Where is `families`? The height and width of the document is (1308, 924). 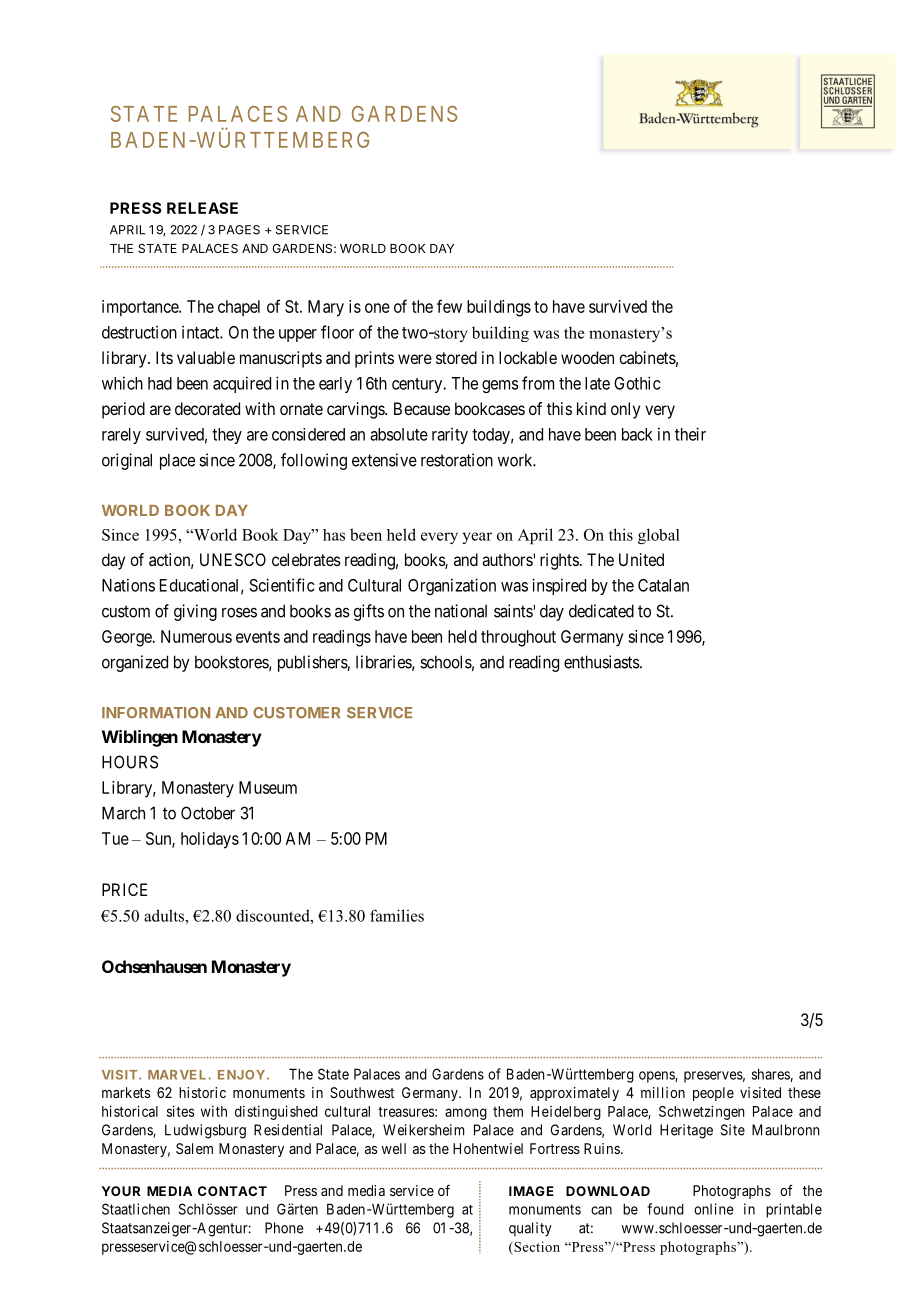 families is located at coordinates (397, 915).
